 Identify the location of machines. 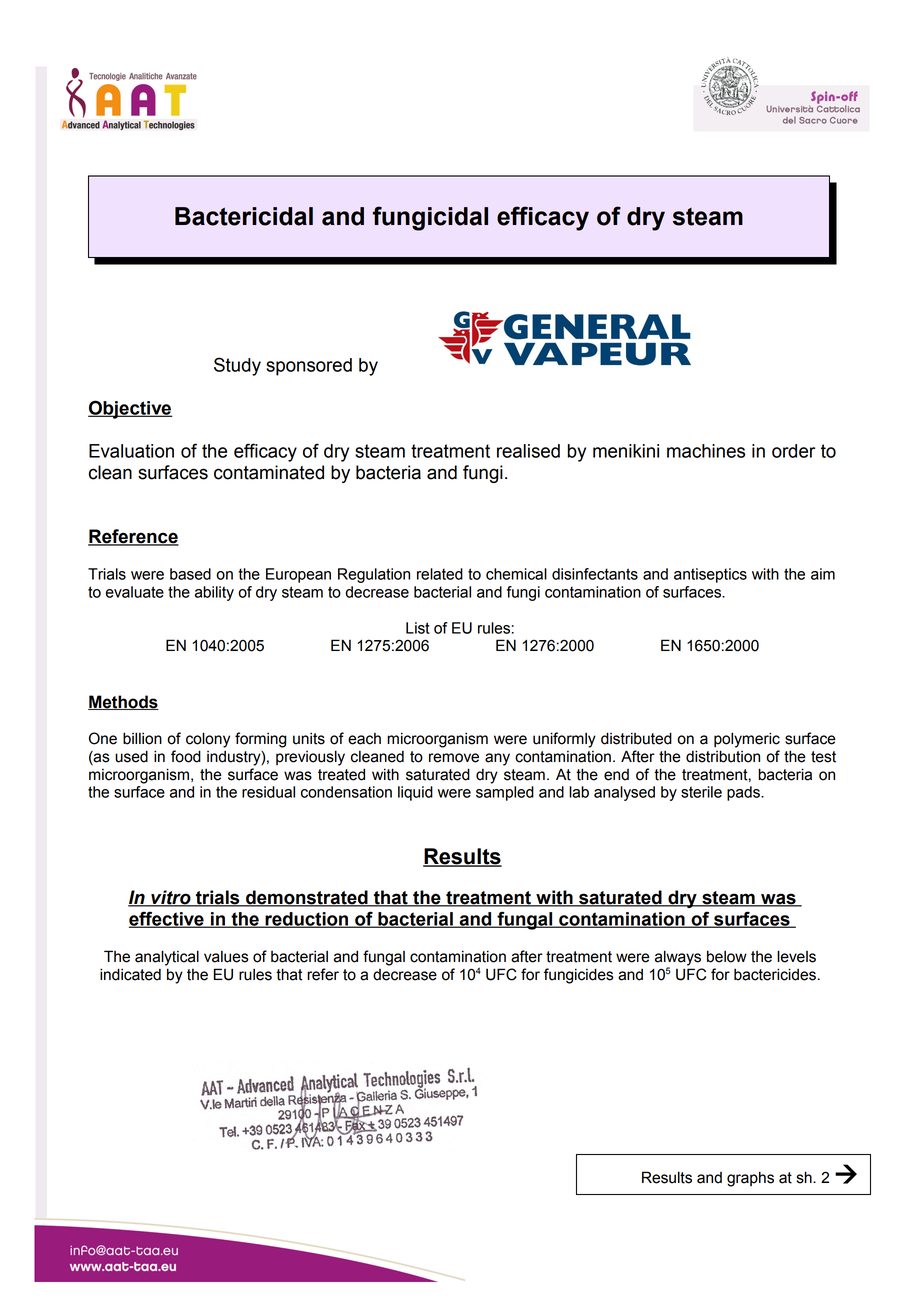
(706, 451).
